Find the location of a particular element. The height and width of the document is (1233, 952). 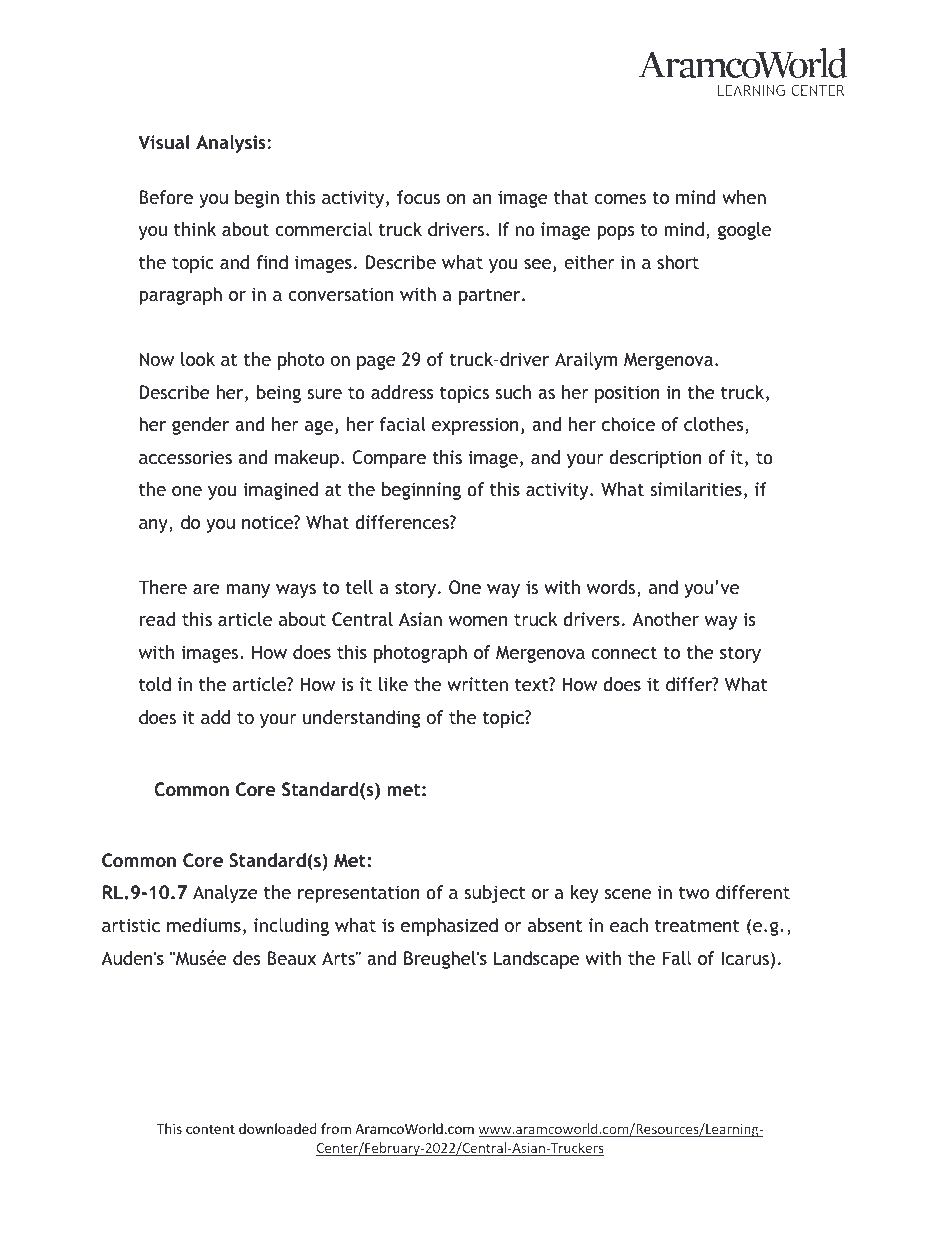

focus is located at coordinates (418, 197).
